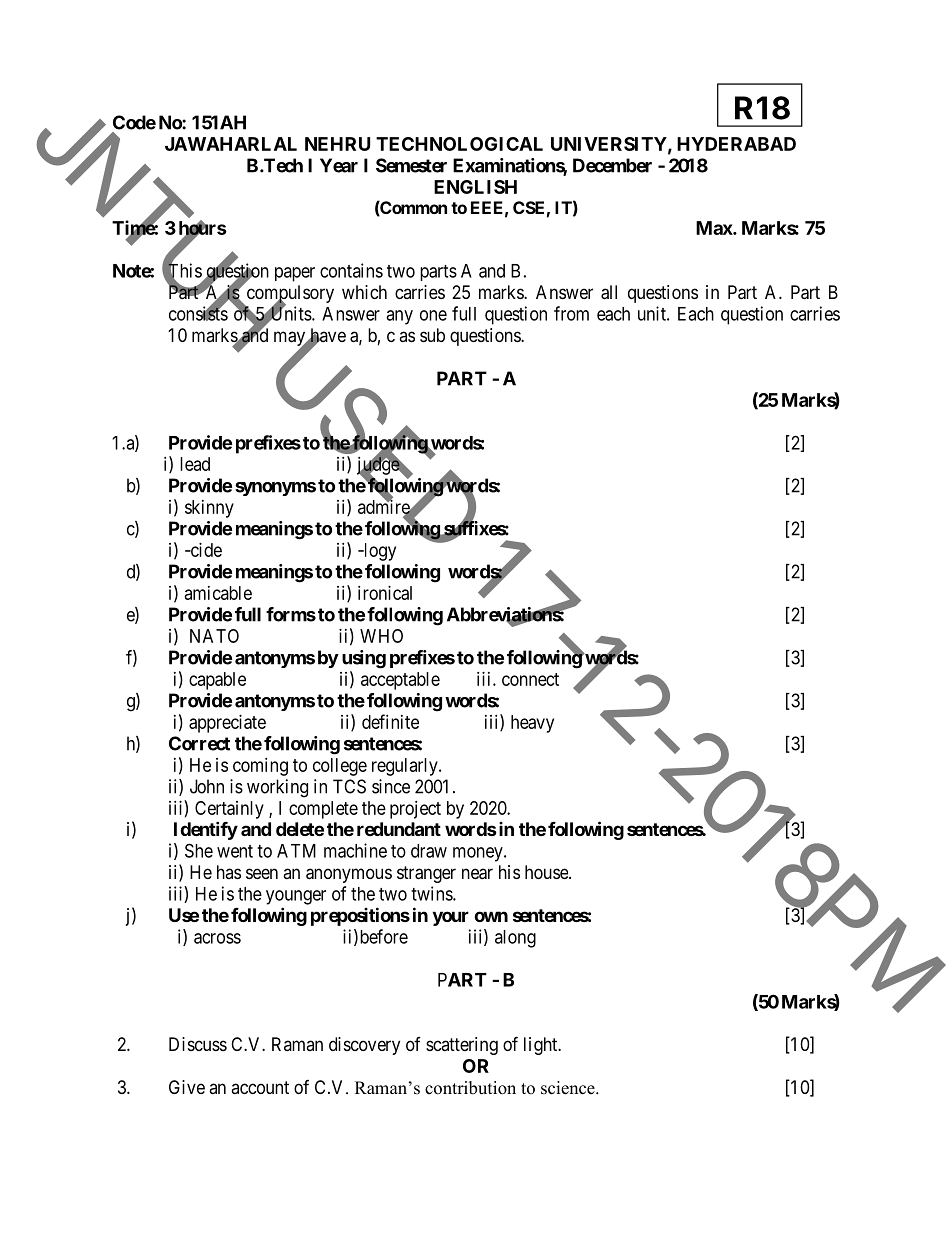  Describe the element at coordinates (612, 165) in the page. I see `December` at that location.
